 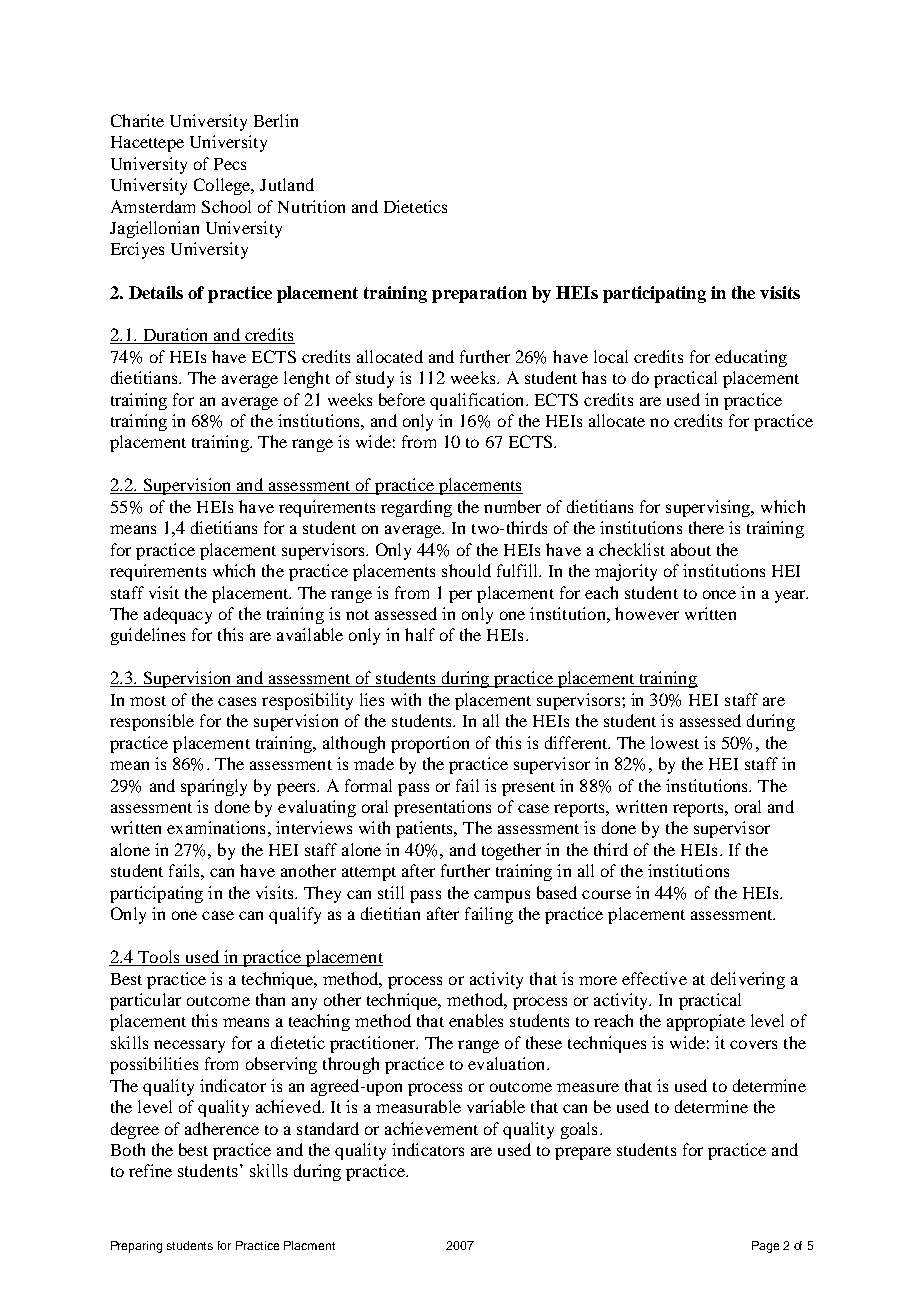 I want to click on educating, so click(x=751, y=358).
